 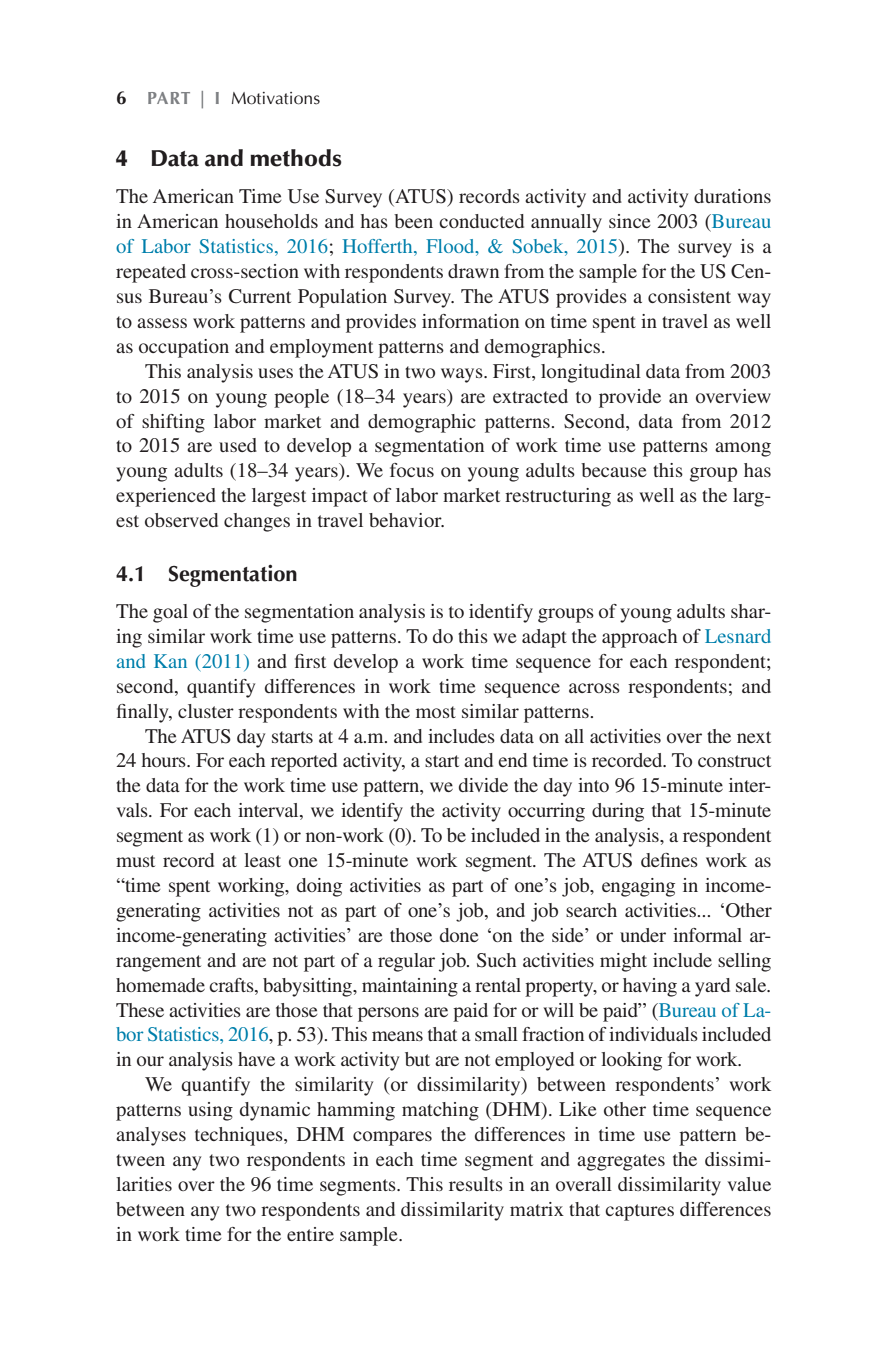 I want to click on been, so click(x=413, y=221).
